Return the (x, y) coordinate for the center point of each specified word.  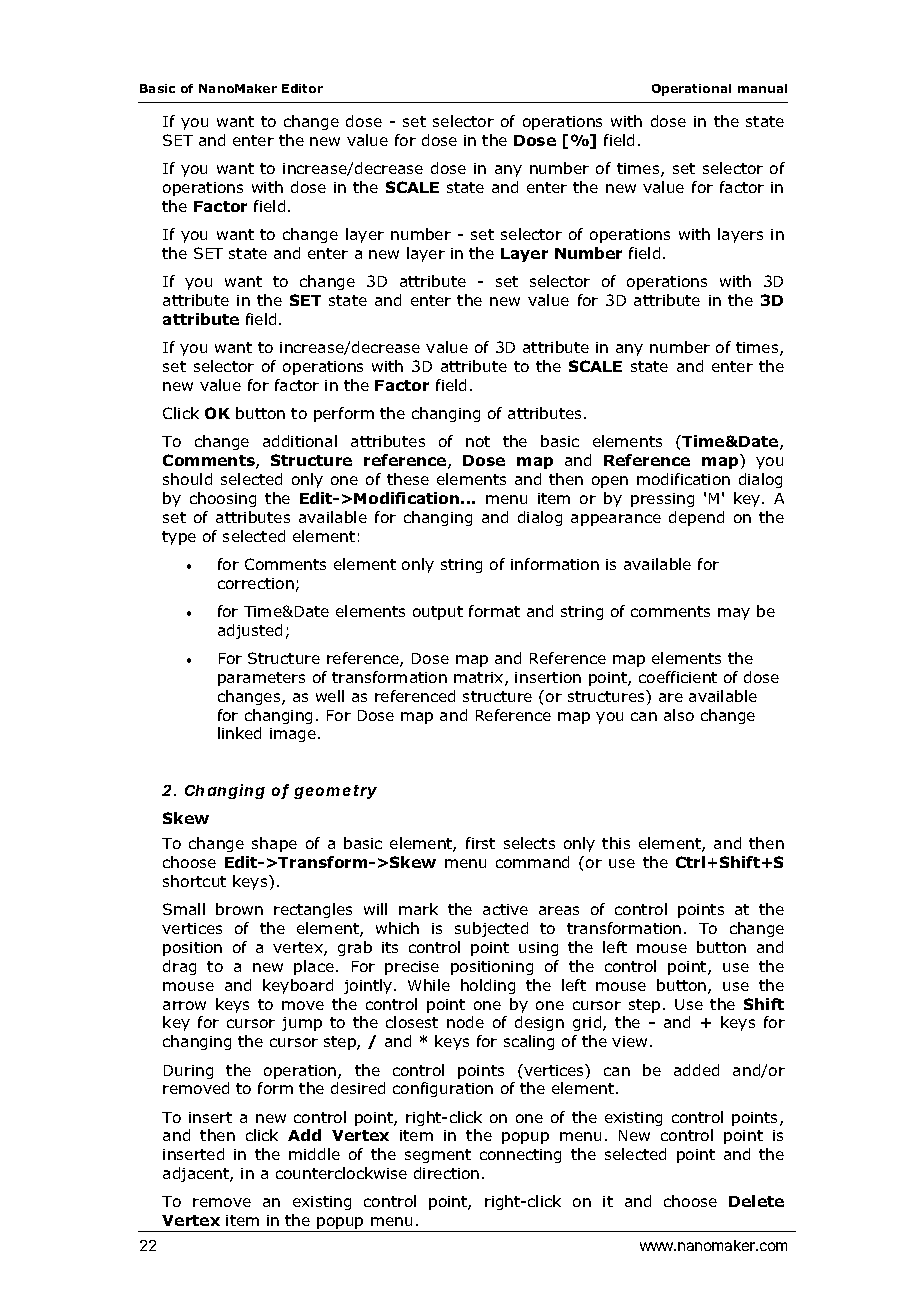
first (480, 843)
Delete (756, 1201)
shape (274, 844)
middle (314, 1154)
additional (300, 441)
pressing (662, 500)
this (616, 843)
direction (446, 1173)
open (610, 482)
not (478, 441)
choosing (223, 499)
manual (762, 88)
